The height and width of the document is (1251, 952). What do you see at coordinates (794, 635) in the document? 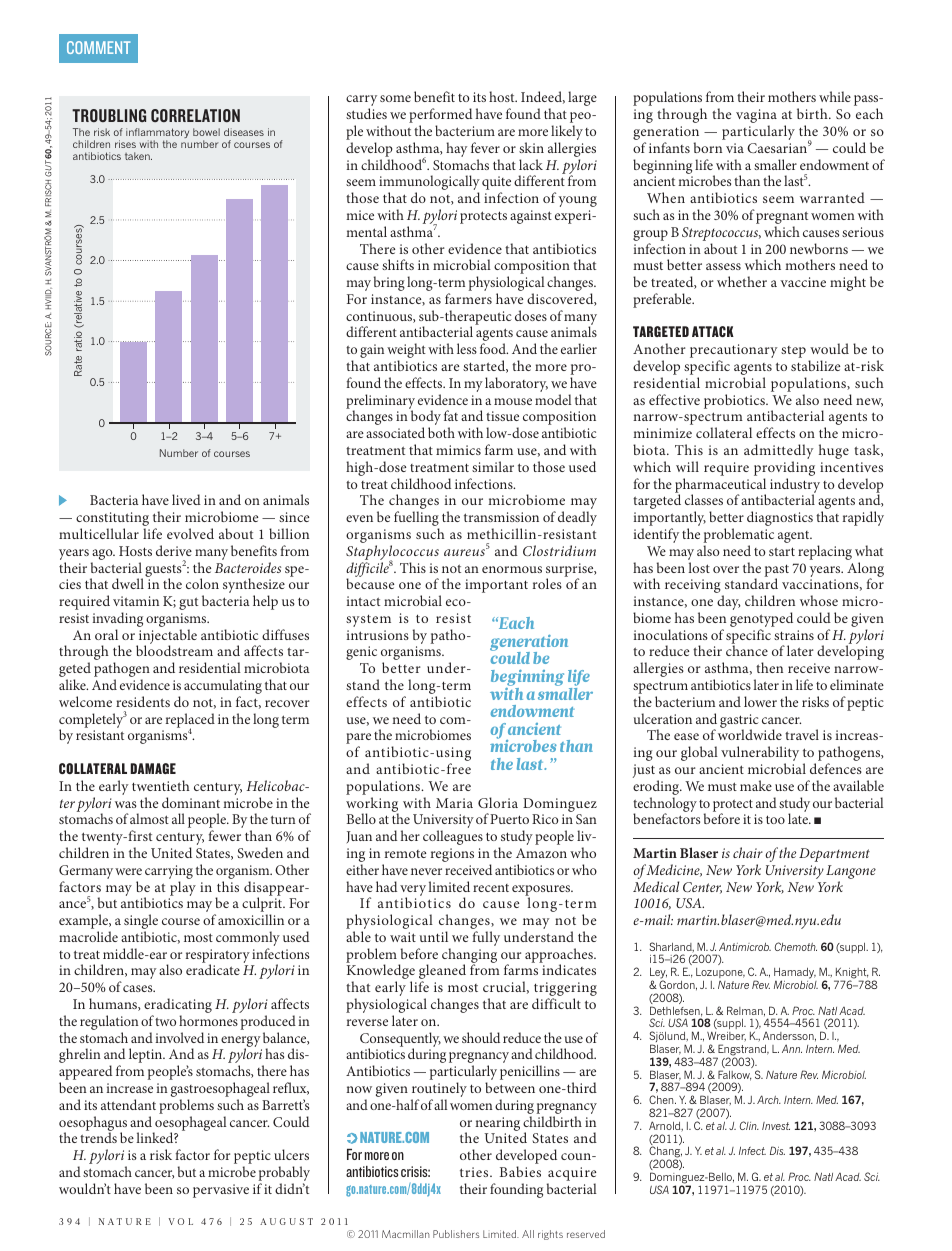
I see `strains` at bounding box center [794, 635].
